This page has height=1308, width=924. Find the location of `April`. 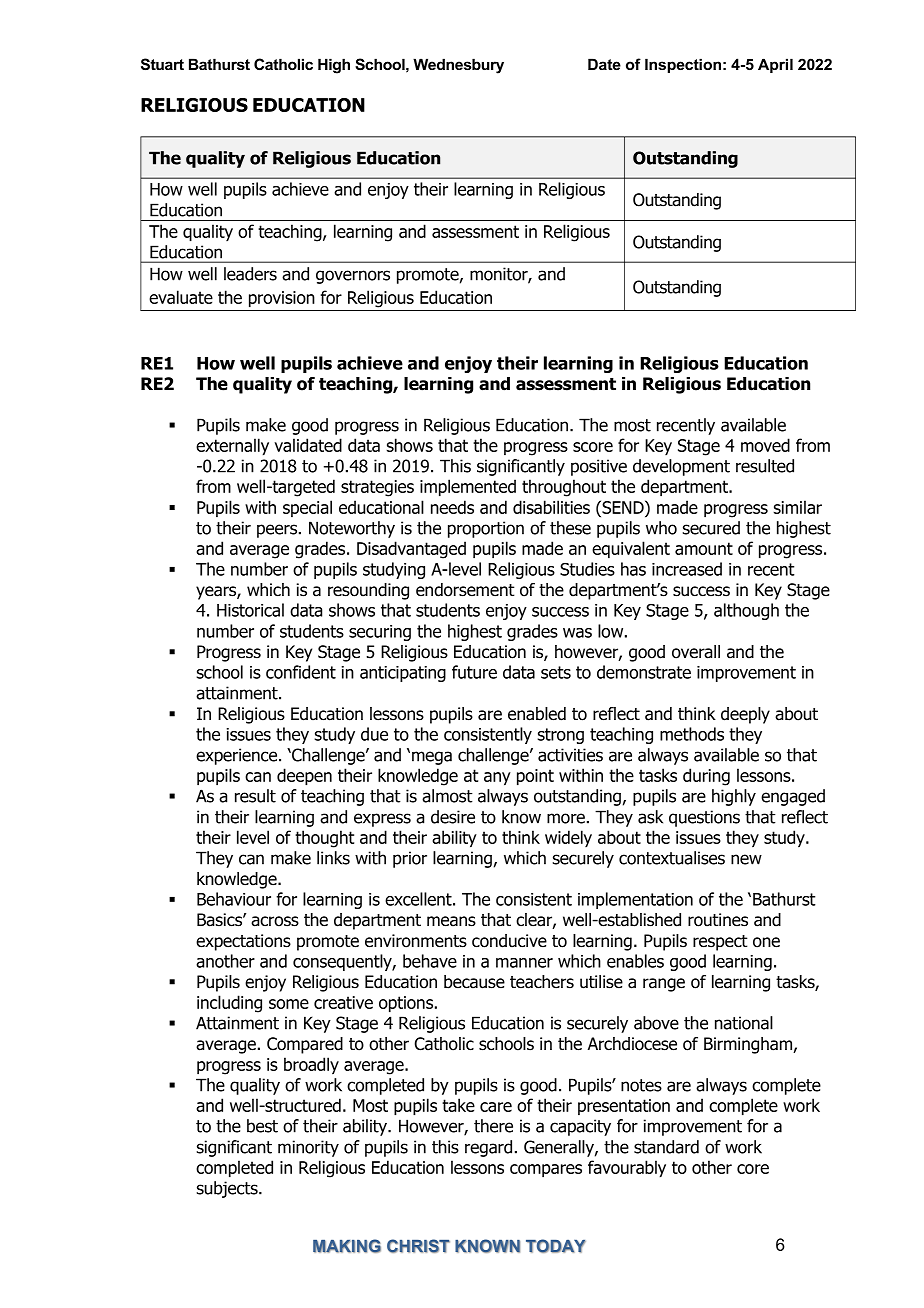

April is located at coordinates (775, 65).
